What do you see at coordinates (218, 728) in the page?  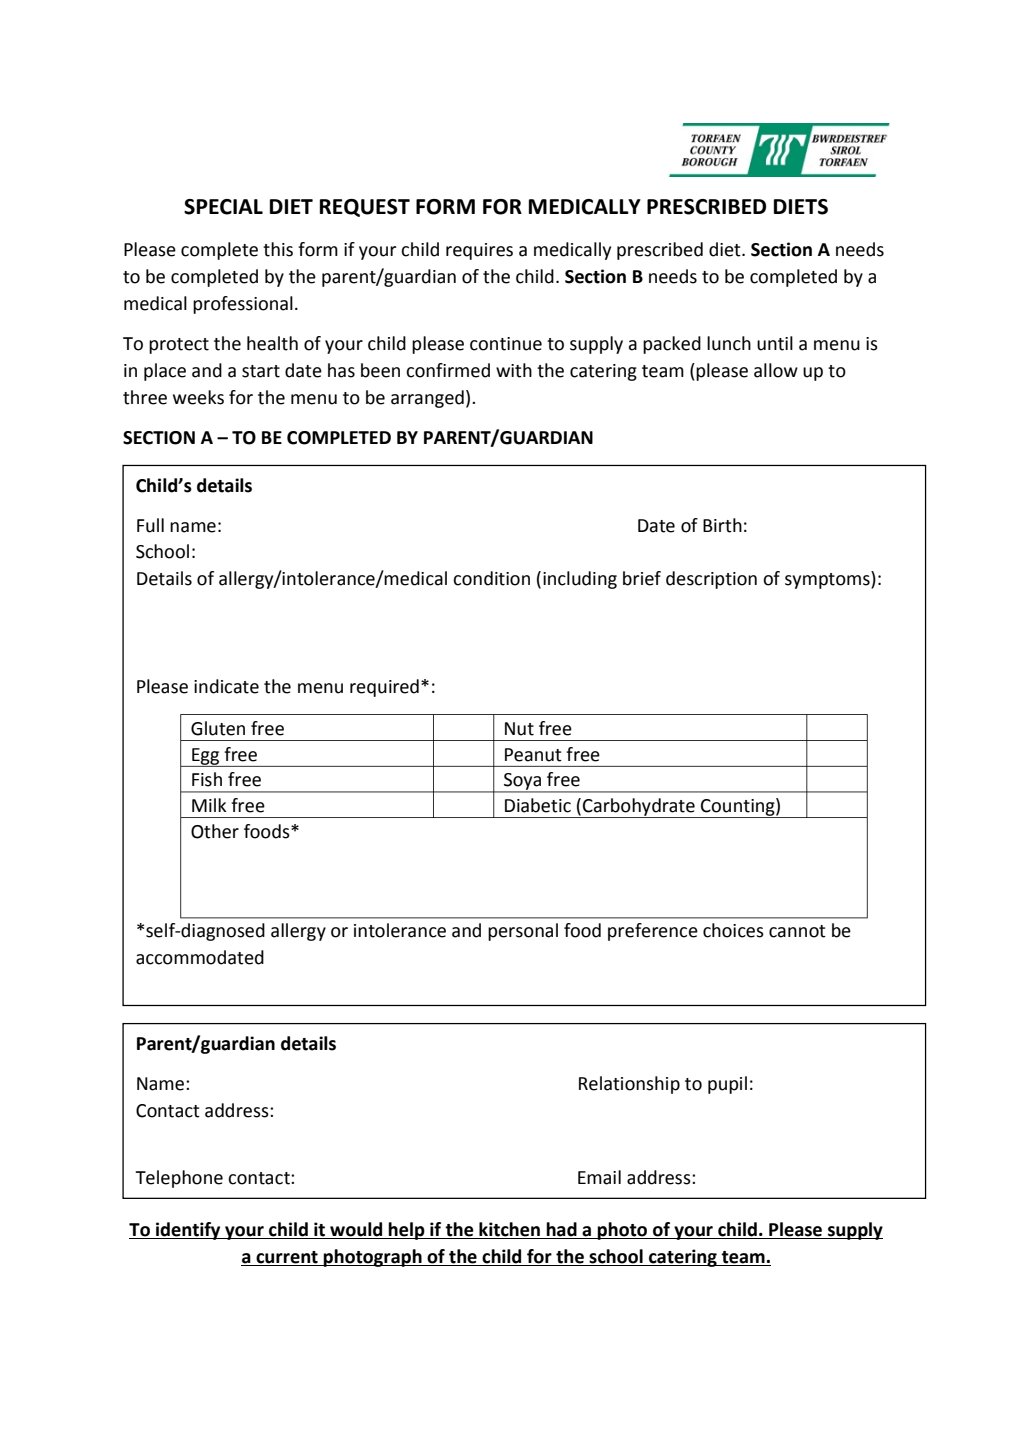 I see `Gluten` at bounding box center [218, 728].
